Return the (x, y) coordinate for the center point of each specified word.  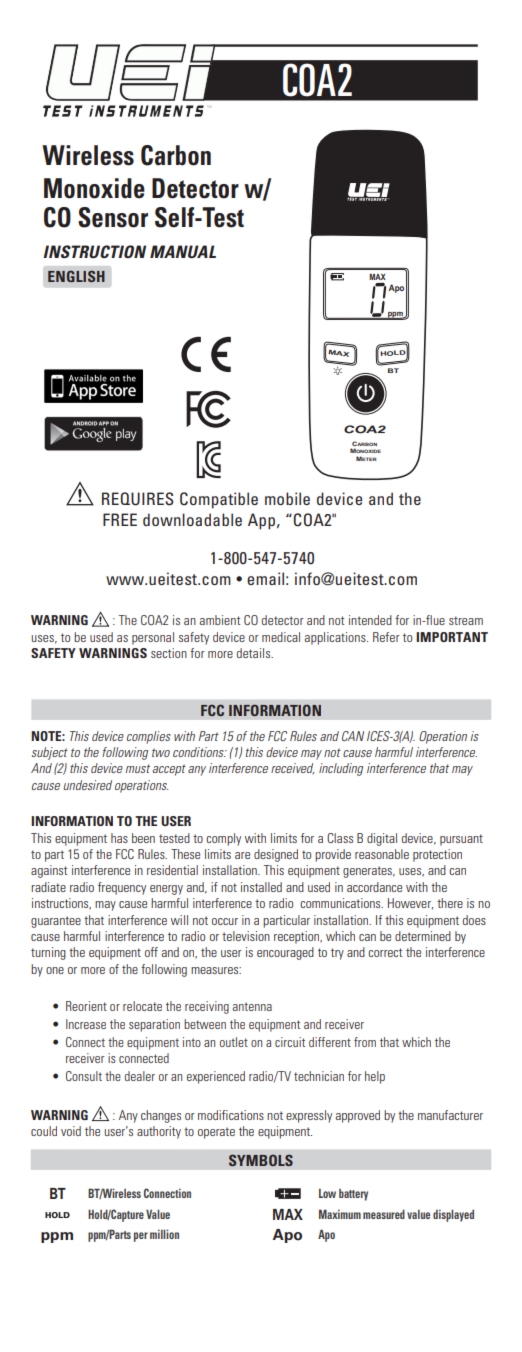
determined (423, 936)
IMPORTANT (452, 637)
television (246, 936)
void (71, 1131)
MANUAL (183, 251)
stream (466, 620)
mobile (287, 498)
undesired (87, 785)
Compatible (219, 500)
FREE (120, 519)
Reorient (86, 1006)
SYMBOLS (261, 1160)
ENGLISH (76, 276)
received (293, 769)
